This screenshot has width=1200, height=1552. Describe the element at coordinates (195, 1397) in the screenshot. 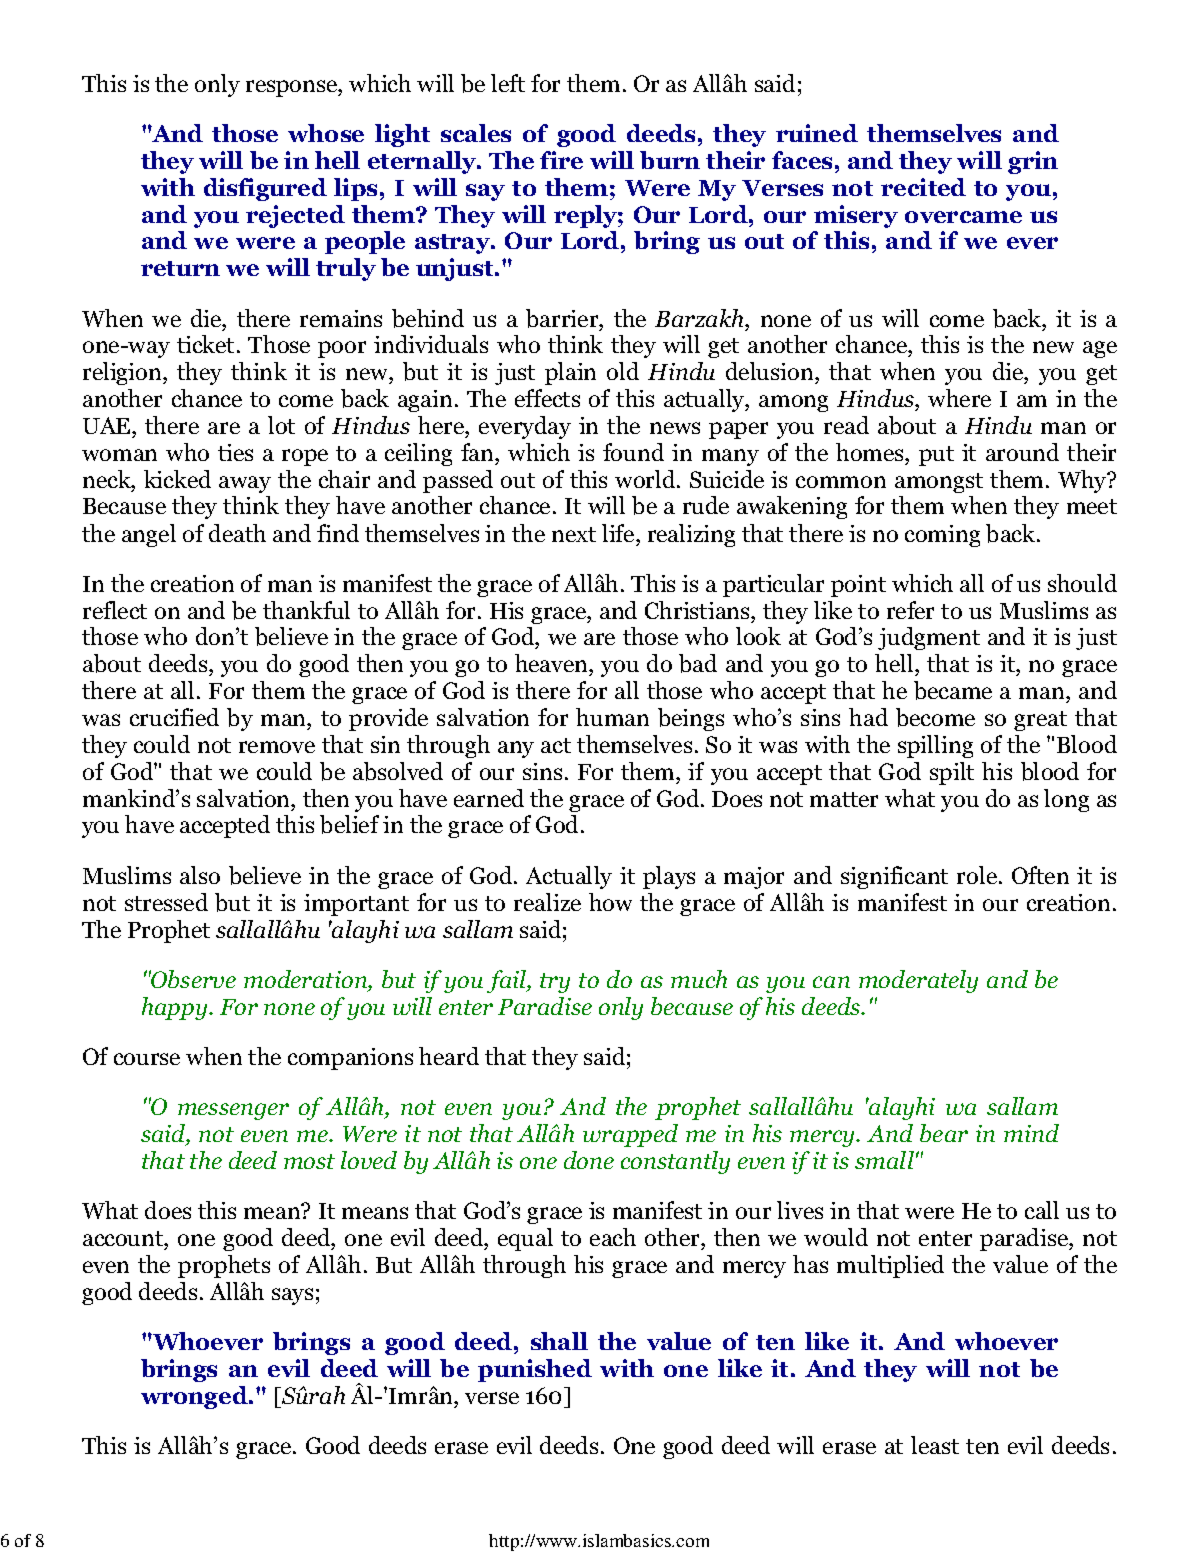

I see `wronged` at that location.
